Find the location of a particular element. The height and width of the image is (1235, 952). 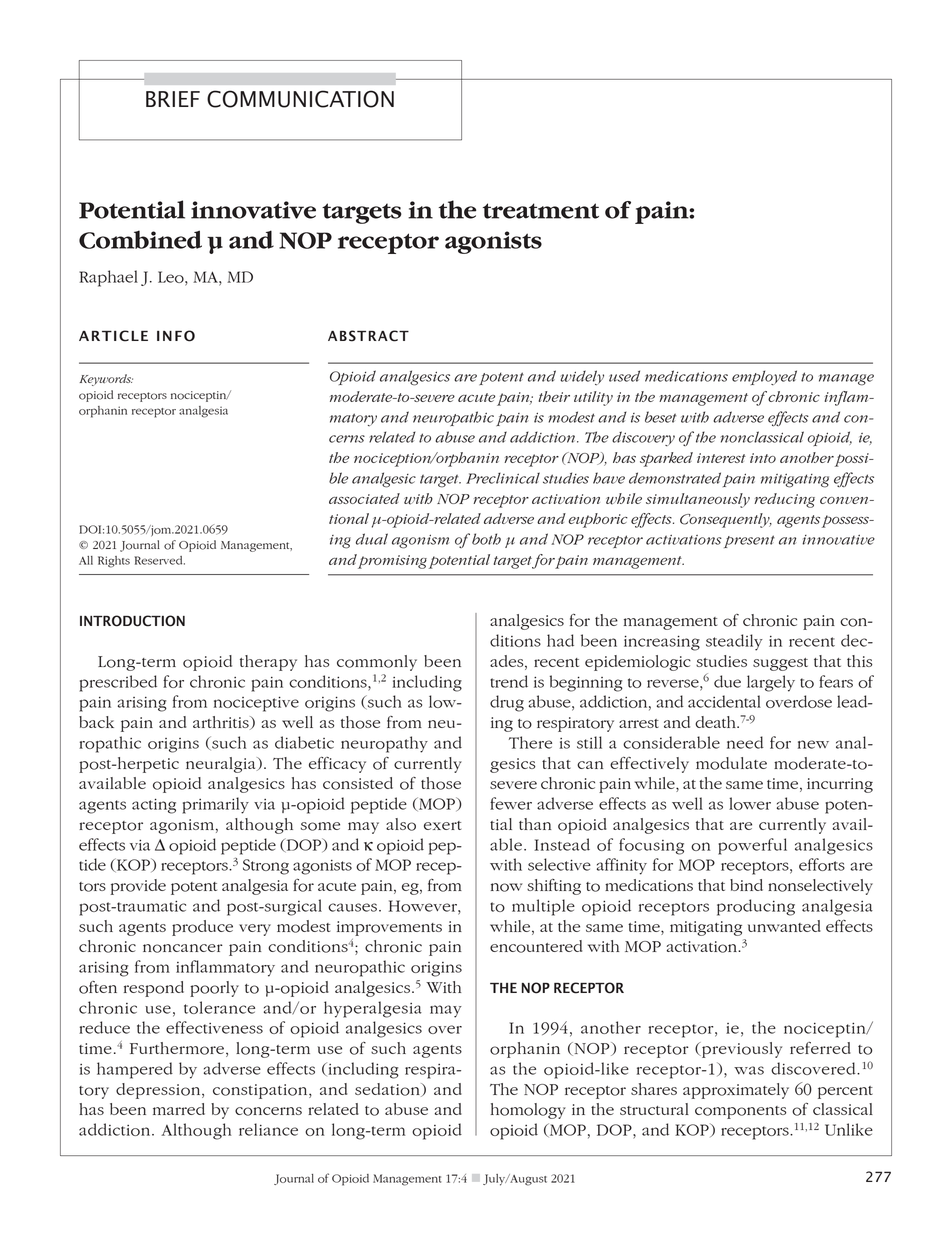

steadily is located at coordinates (734, 642).
